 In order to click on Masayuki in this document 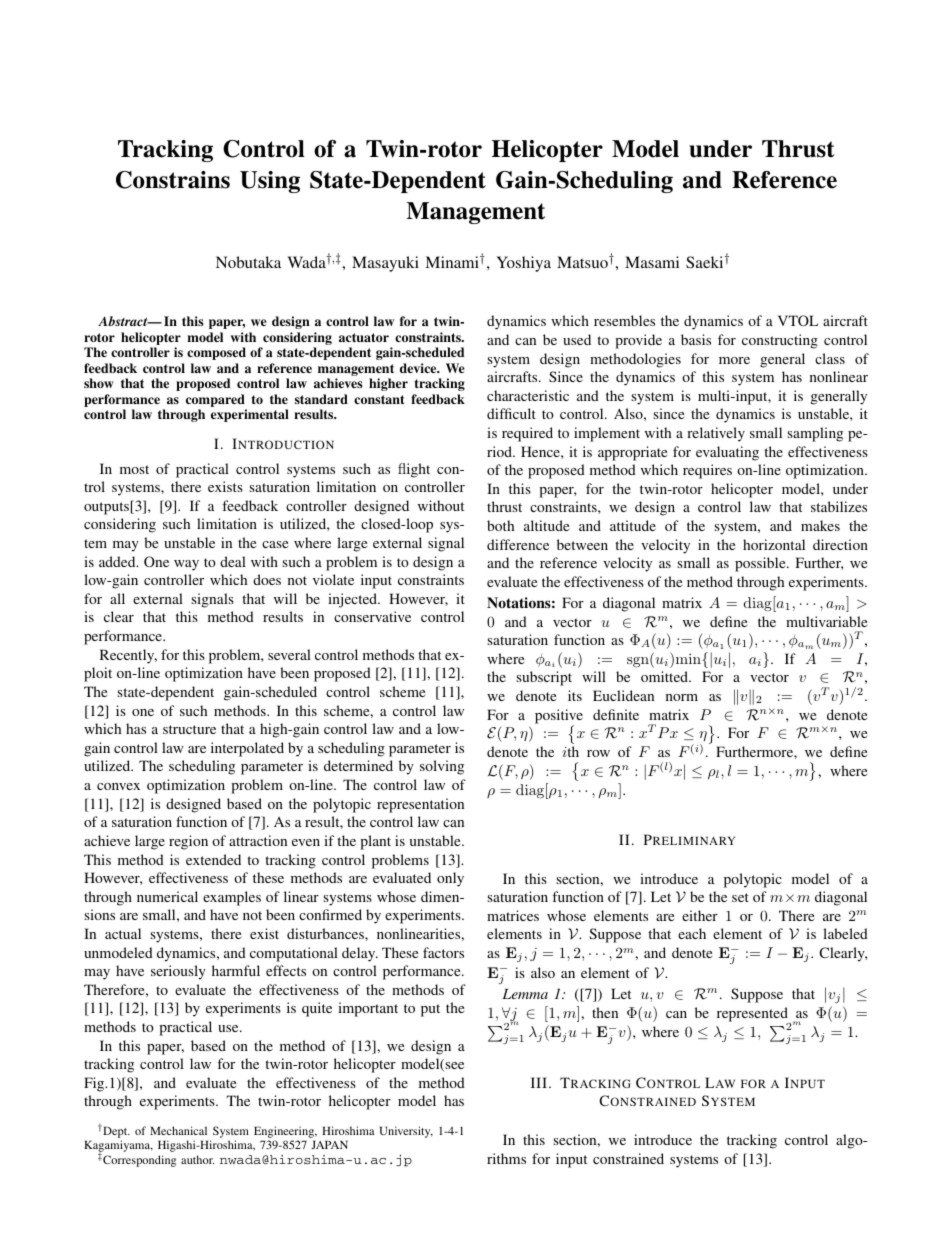, I will do `click(385, 264)`.
